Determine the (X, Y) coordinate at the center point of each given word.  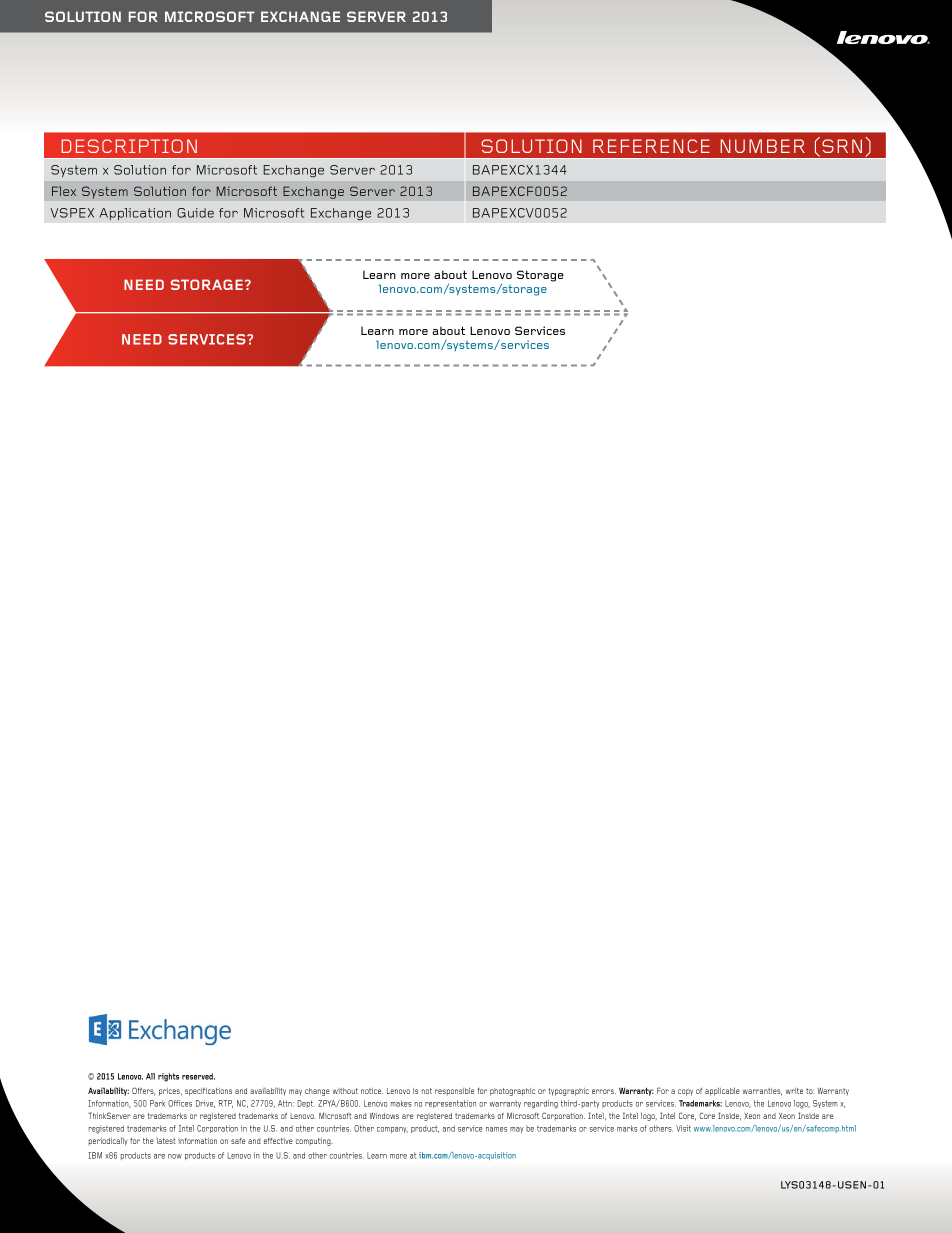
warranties (762, 1092)
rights (168, 1077)
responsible (454, 1091)
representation (450, 1104)
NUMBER (762, 146)
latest (166, 1141)
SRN (842, 146)
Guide (195, 213)
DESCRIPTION (129, 146)
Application (135, 214)
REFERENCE (651, 146)
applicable (722, 1091)
